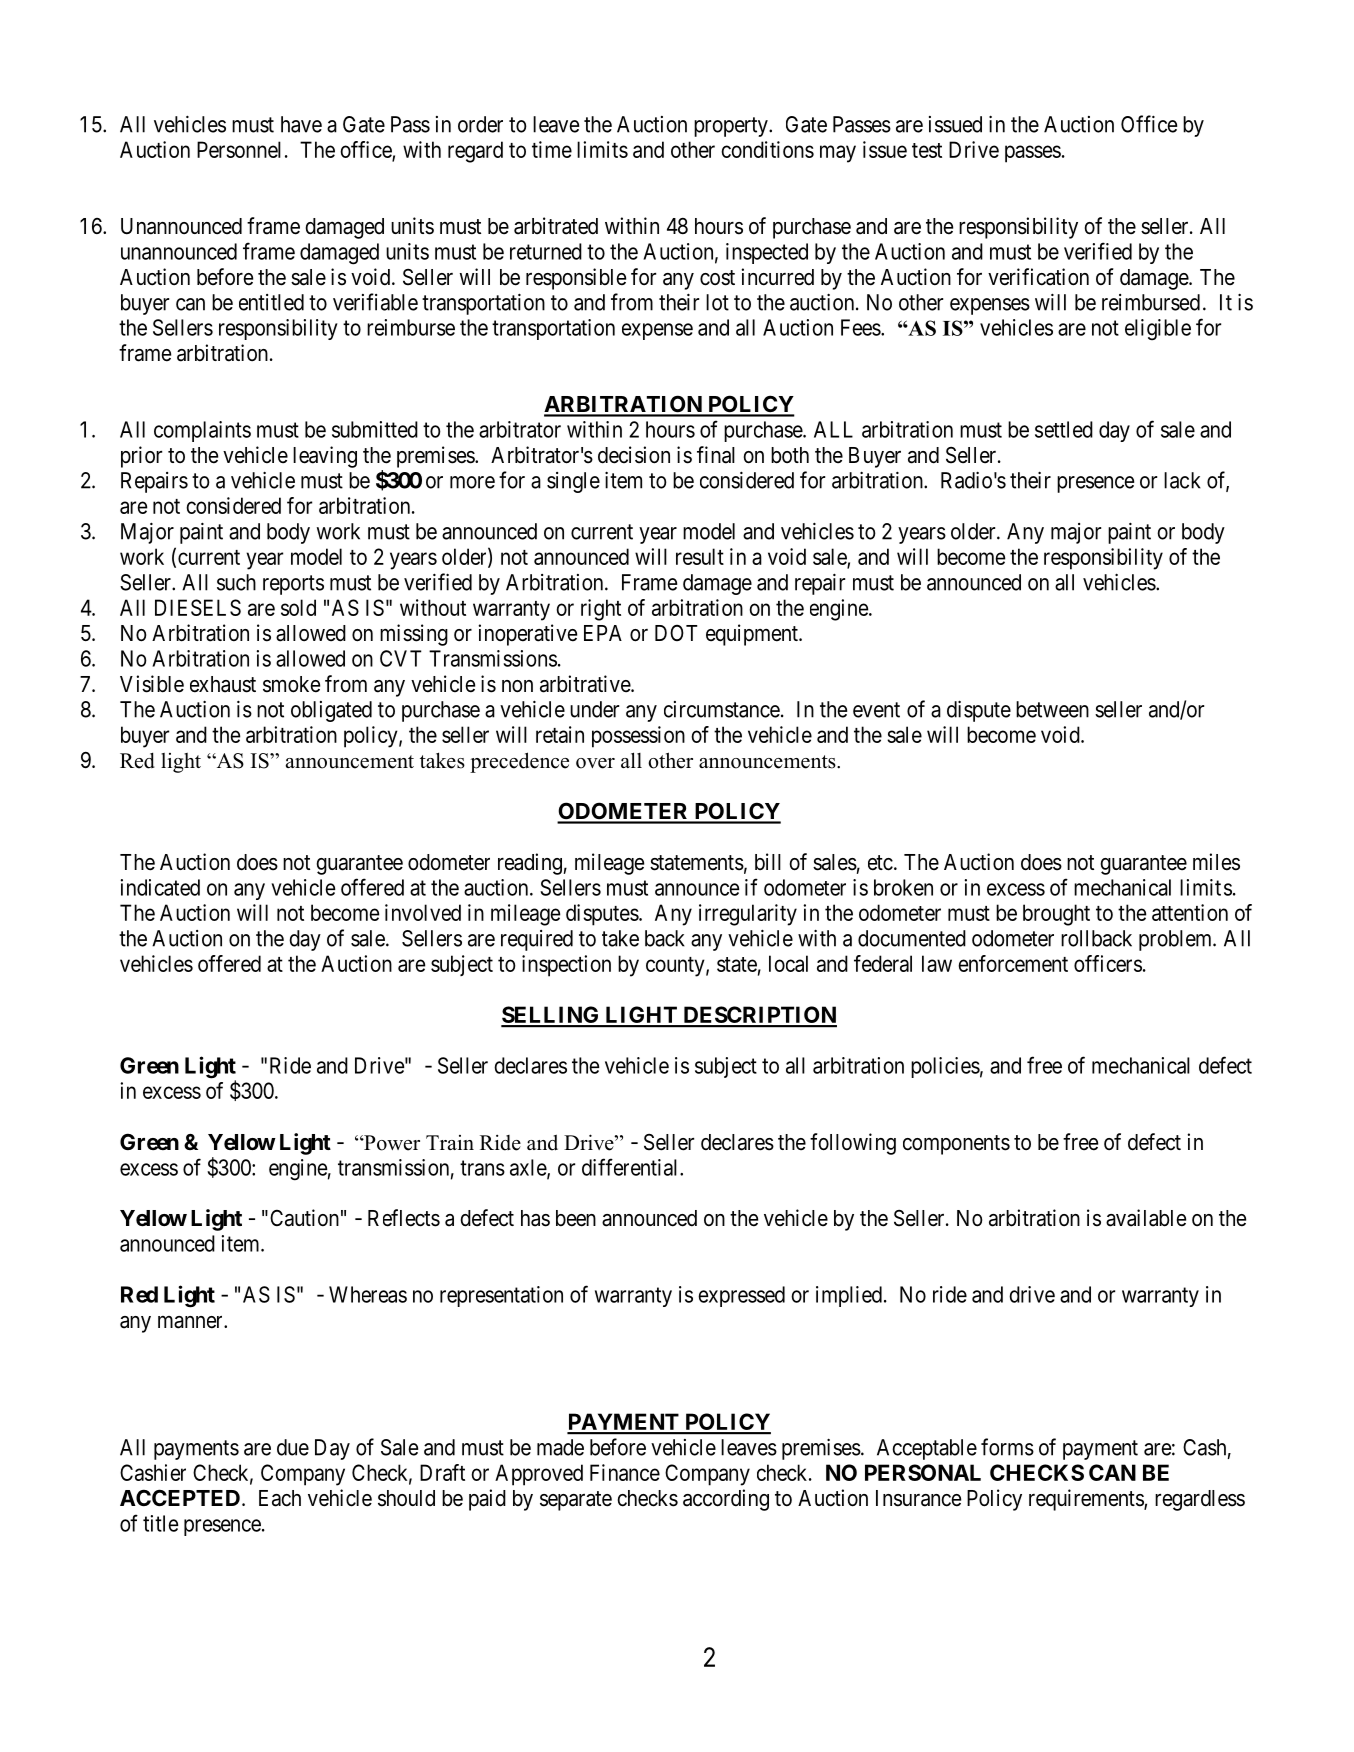 This screenshot has height=1752, width=1354. Describe the element at coordinates (732, 127) in the screenshot. I see `property` at that location.
